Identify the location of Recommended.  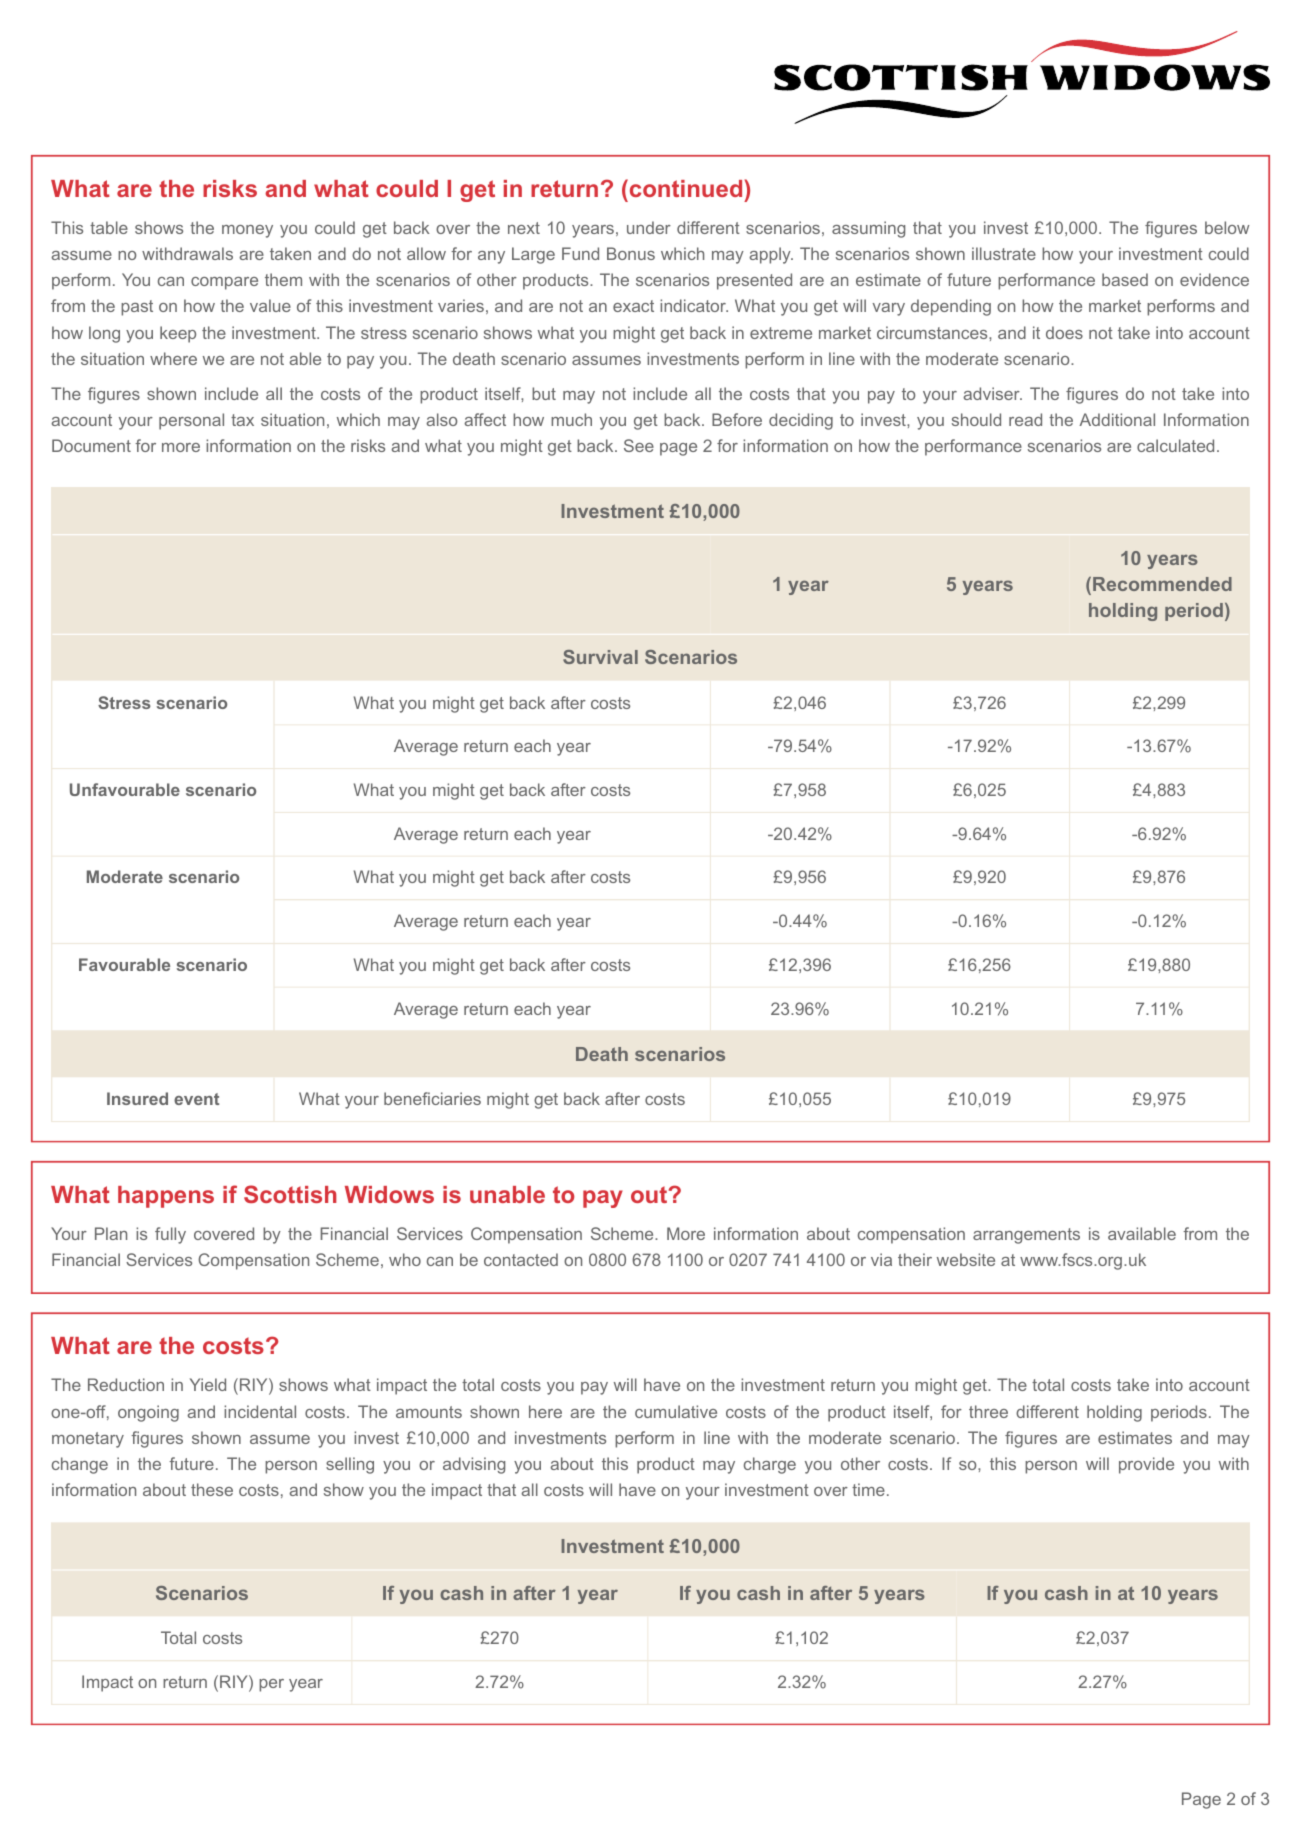
(1162, 584).
